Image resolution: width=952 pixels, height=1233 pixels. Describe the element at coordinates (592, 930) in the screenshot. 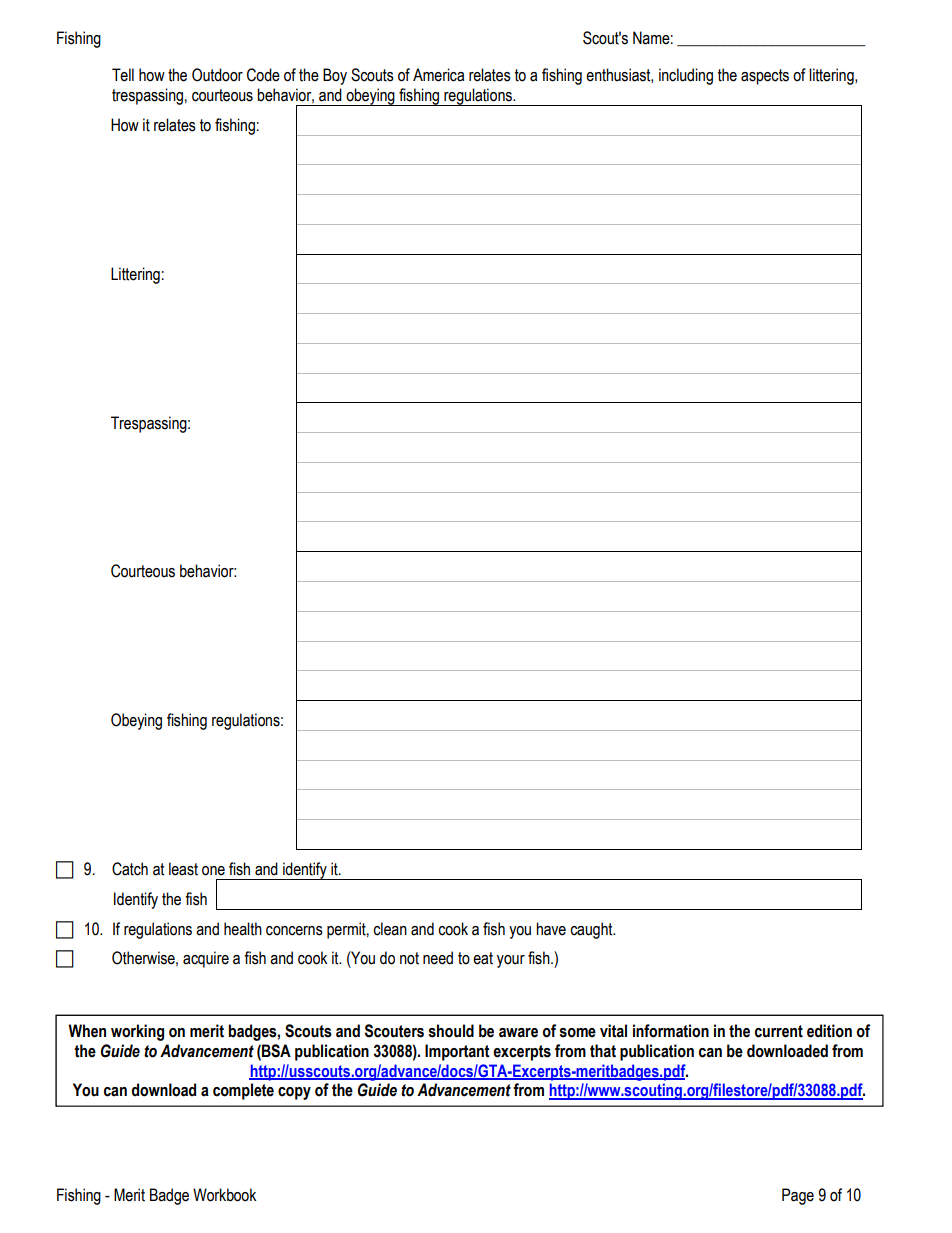

I see `caught` at that location.
